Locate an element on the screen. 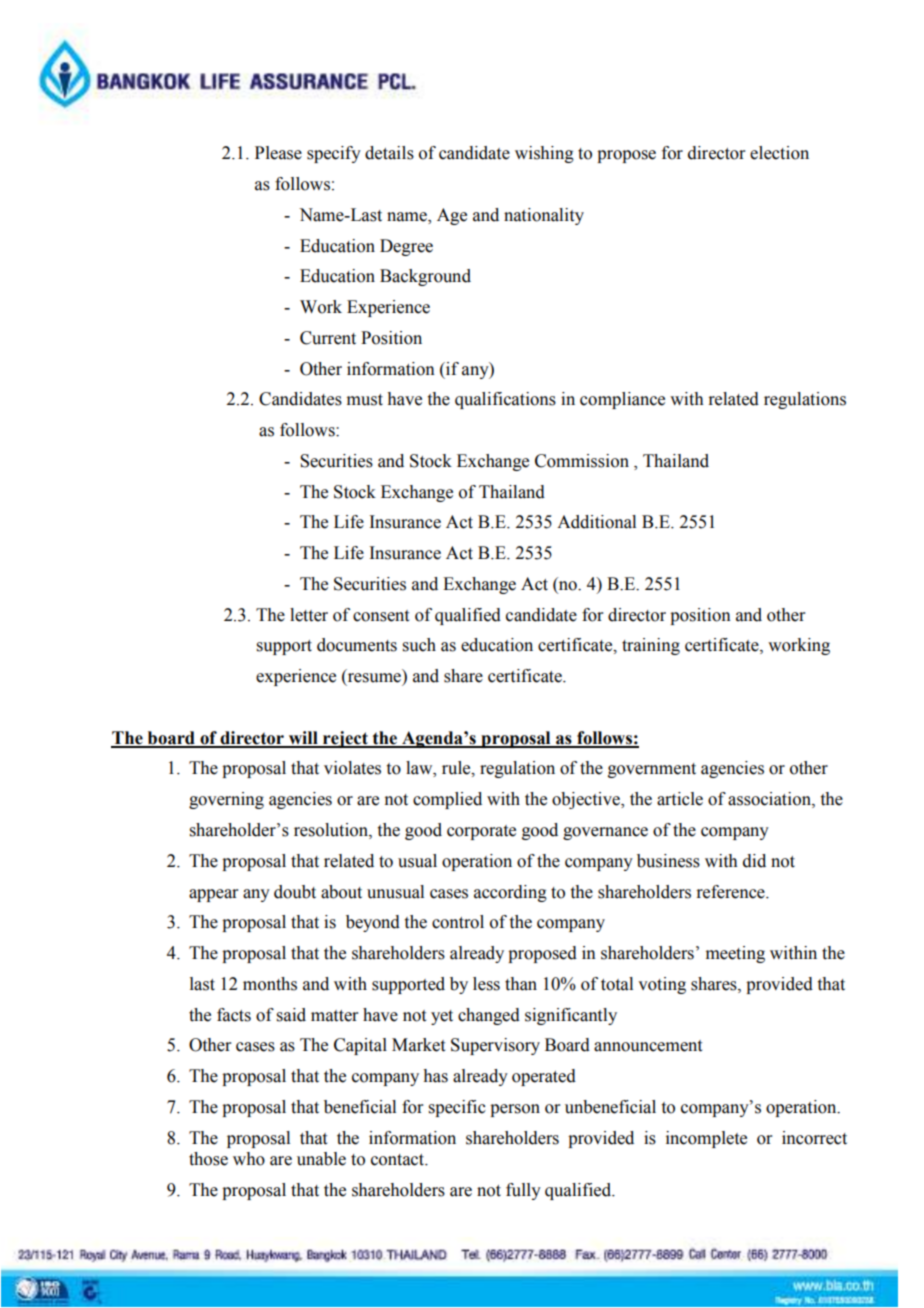 Image resolution: width=924 pixels, height=1308 pixels. who is located at coordinates (249, 1159).
